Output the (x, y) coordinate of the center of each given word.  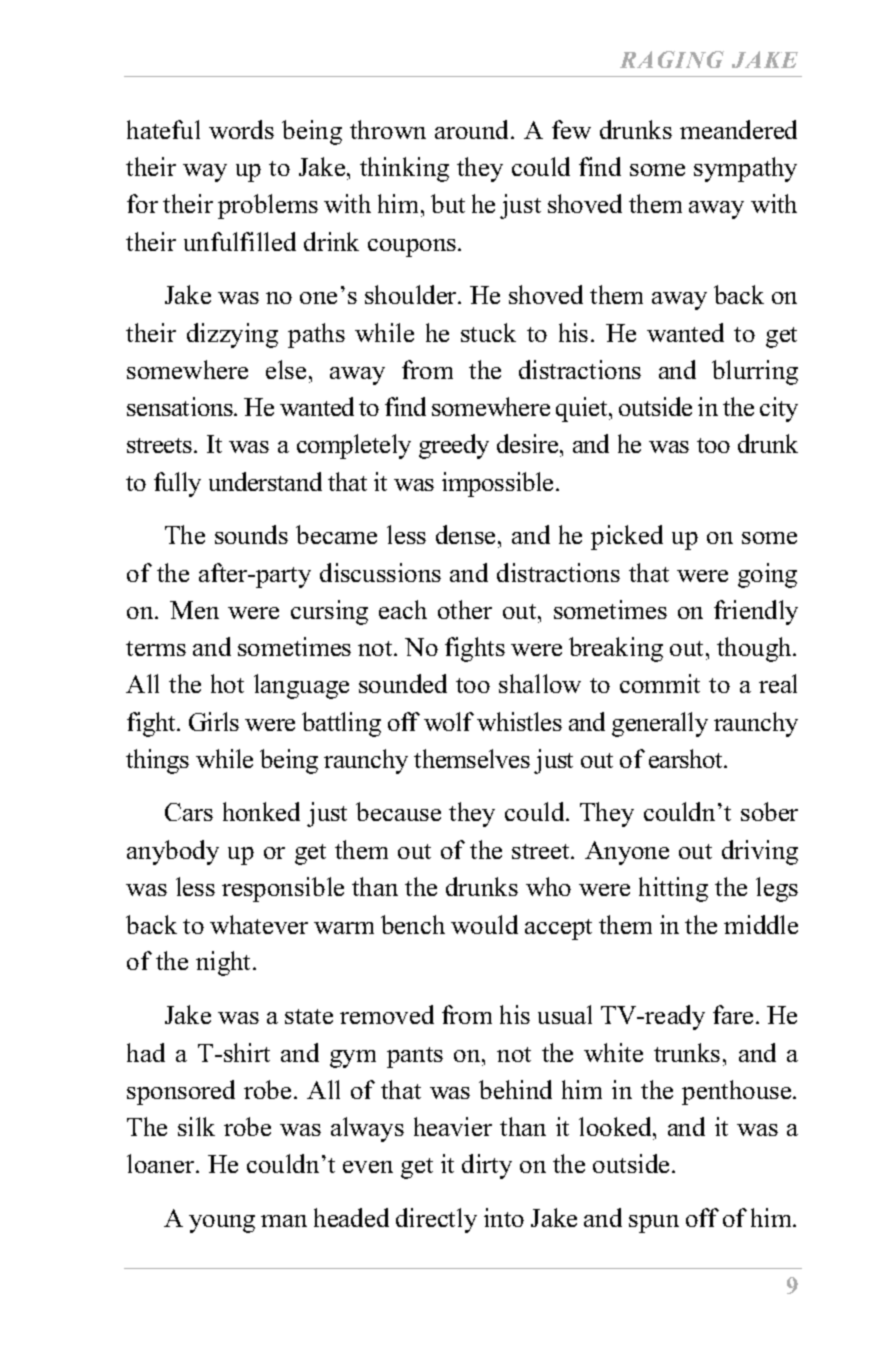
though (755, 649)
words (241, 129)
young (222, 1224)
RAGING (672, 59)
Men (194, 610)
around (473, 129)
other (465, 609)
